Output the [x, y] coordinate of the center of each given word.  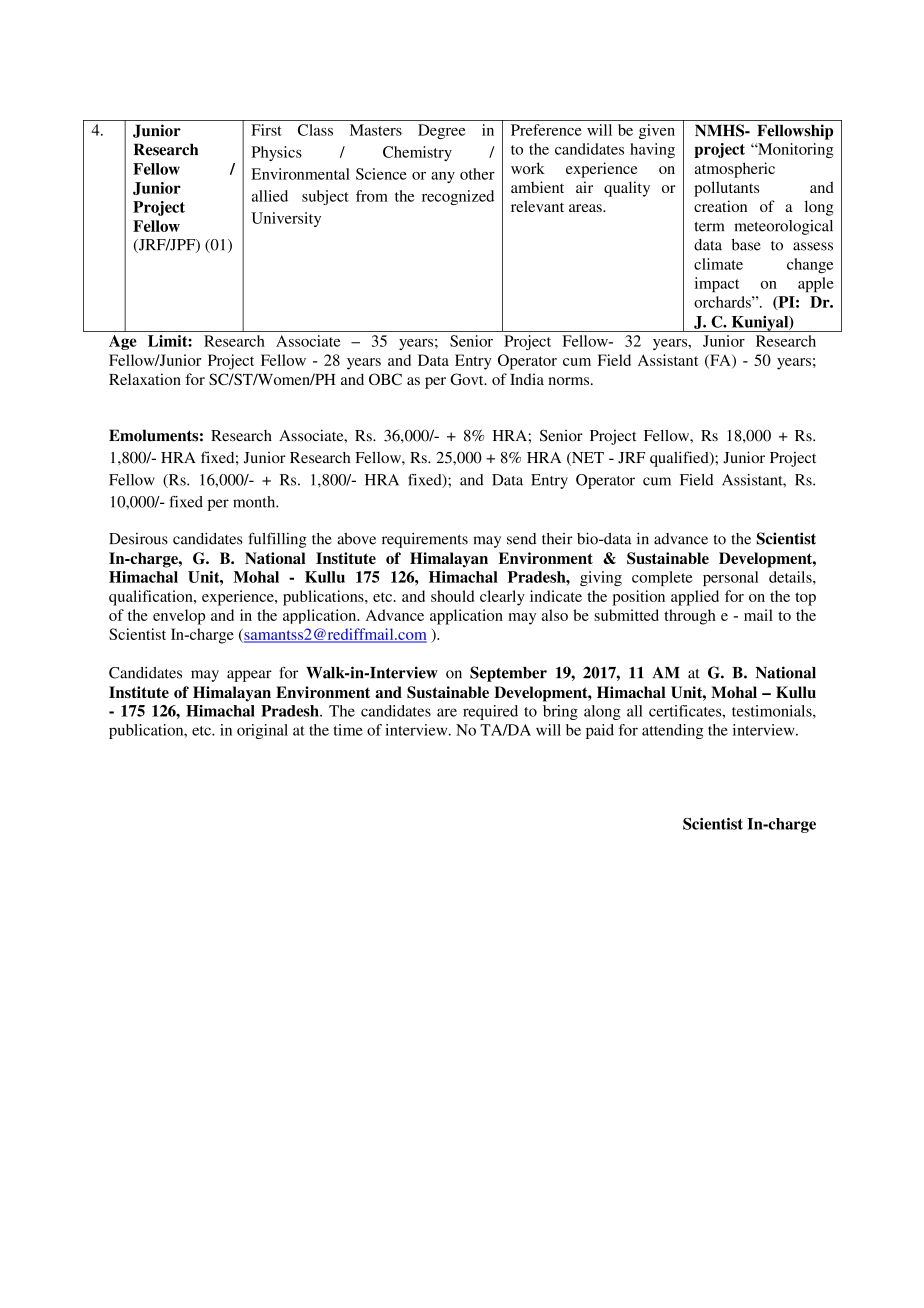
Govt [468, 379]
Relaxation [145, 379]
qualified [680, 459]
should [452, 596]
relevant [537, 206]
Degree [442, 131]
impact [717, 284]
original [262, 731]
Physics [277, 153]
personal [730, 578]
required [490, 712]
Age [123, 342]
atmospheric [735, 170]
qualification [152, 598]
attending [673, 731]
